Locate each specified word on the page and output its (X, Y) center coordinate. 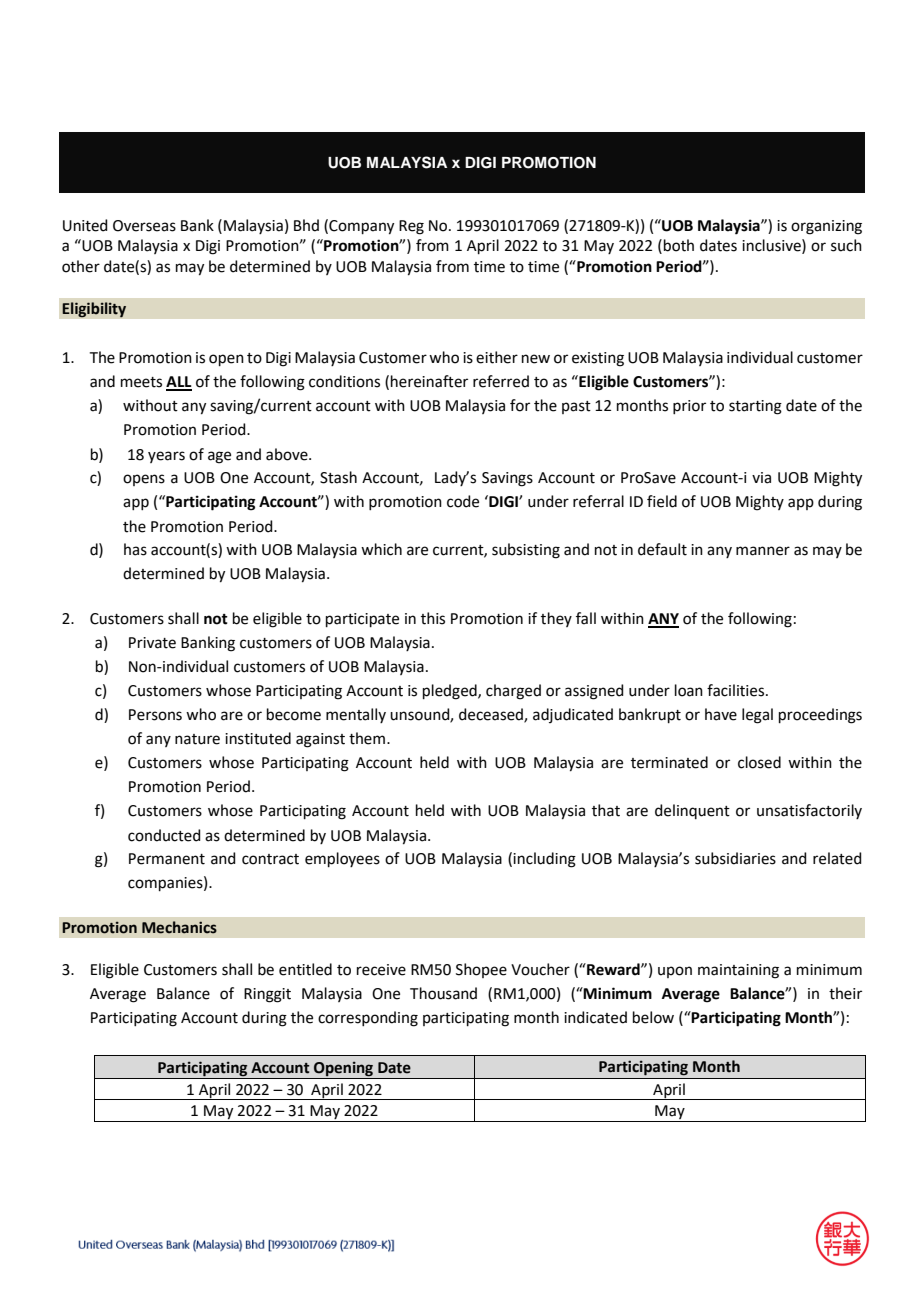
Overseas (144, 226)
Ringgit (267, 995)
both (679, 245)
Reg (411, 227)
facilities (737, 690)
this (433, 618)
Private (152, 643)
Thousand (443, 993)
